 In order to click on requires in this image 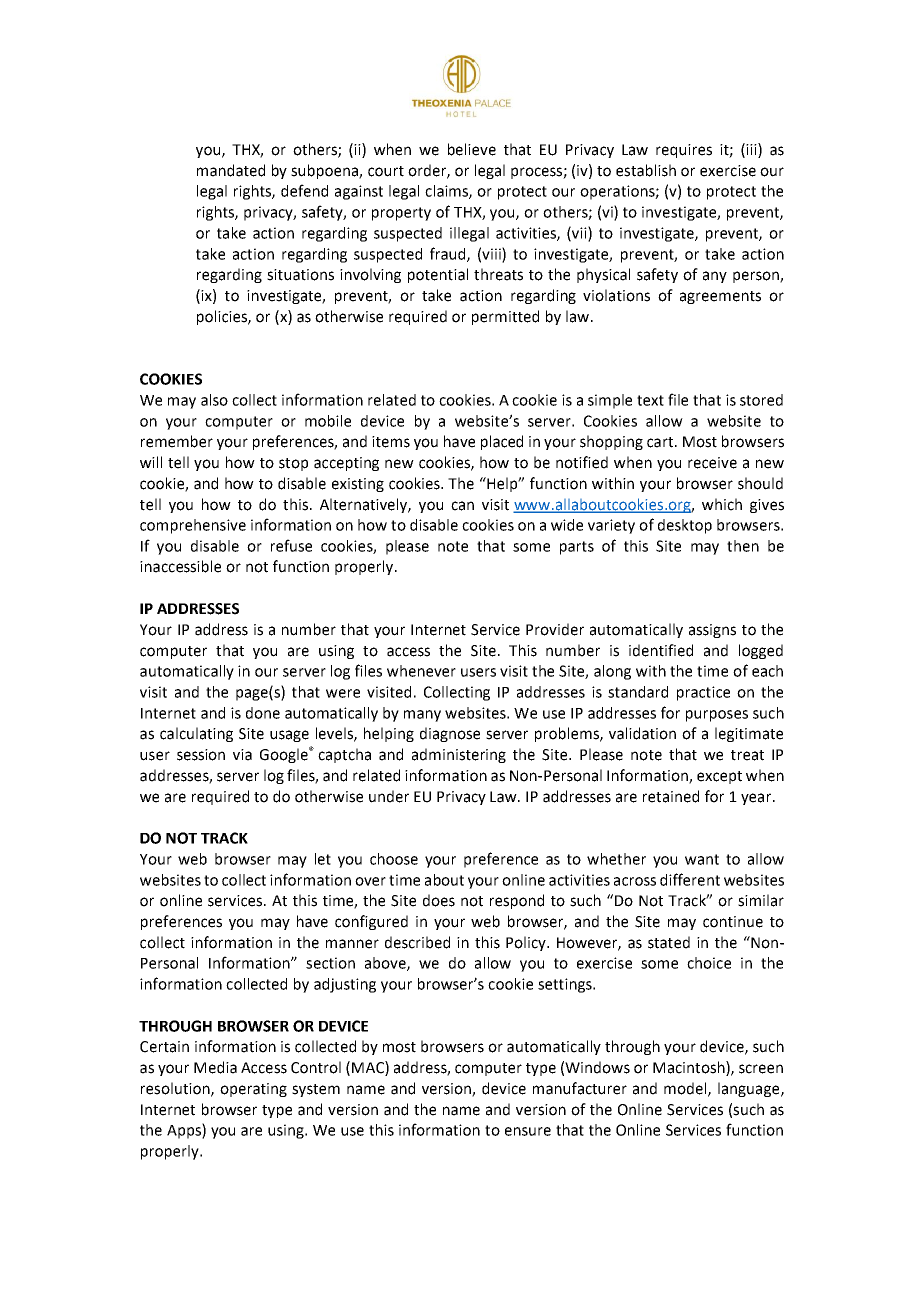, I will do `click(684, 151)`.
